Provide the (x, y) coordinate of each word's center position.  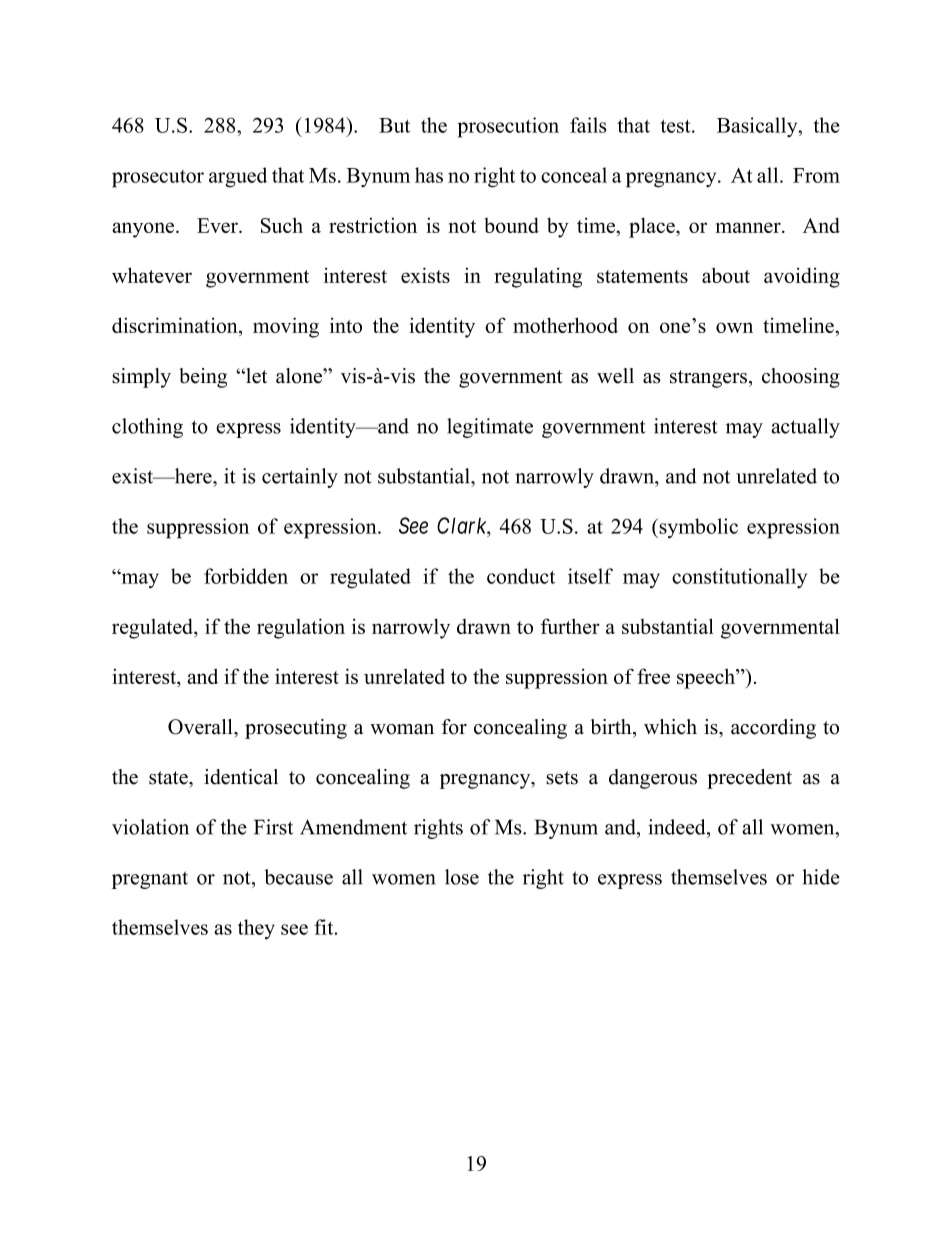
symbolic (698, 528)
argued (238, 177)
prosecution (508, 127)
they (256, 929)
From (816, 175)
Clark (463, 525)
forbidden (246, 576)
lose (462, 877)
